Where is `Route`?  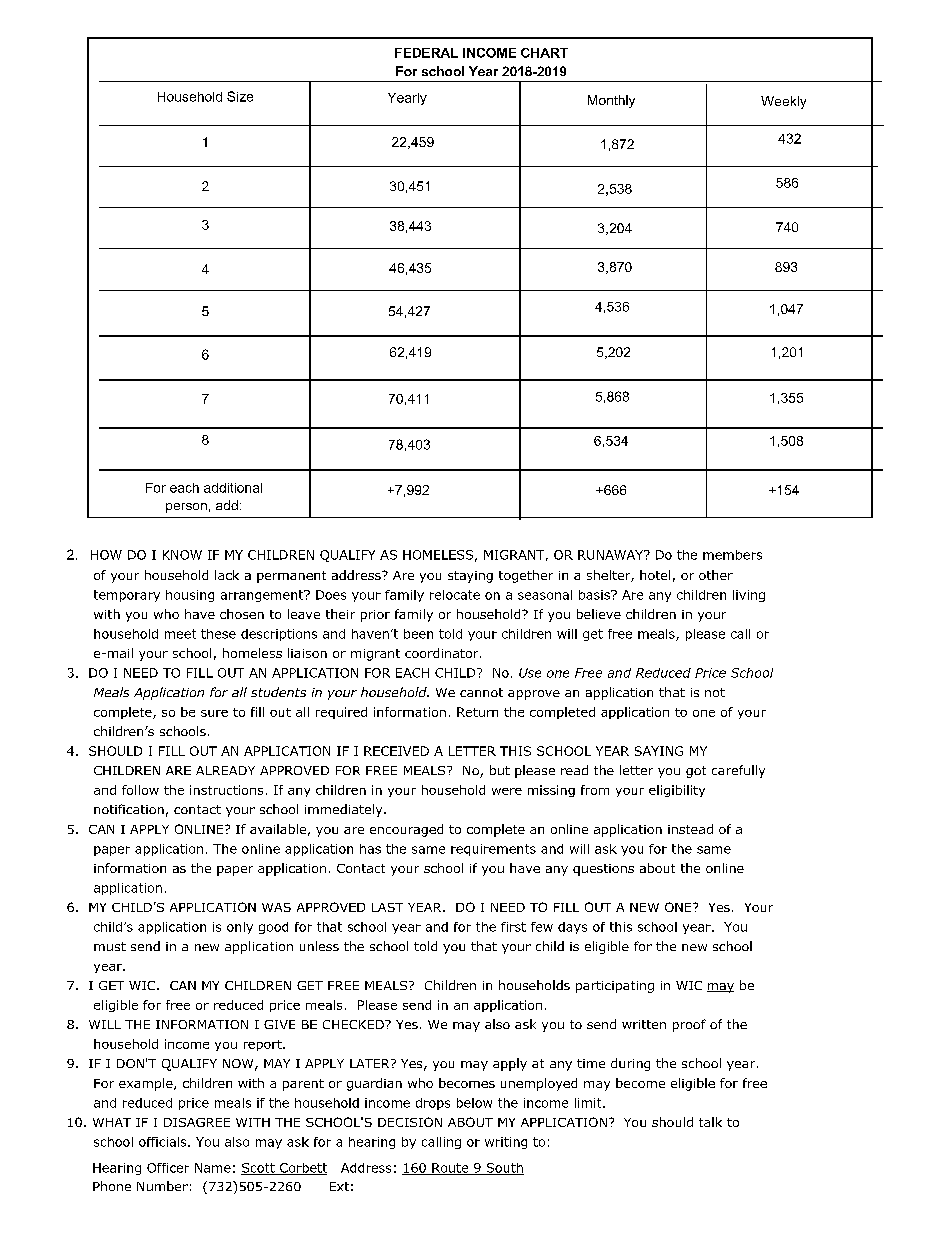
Route is located at coordinates (450, 1169).
